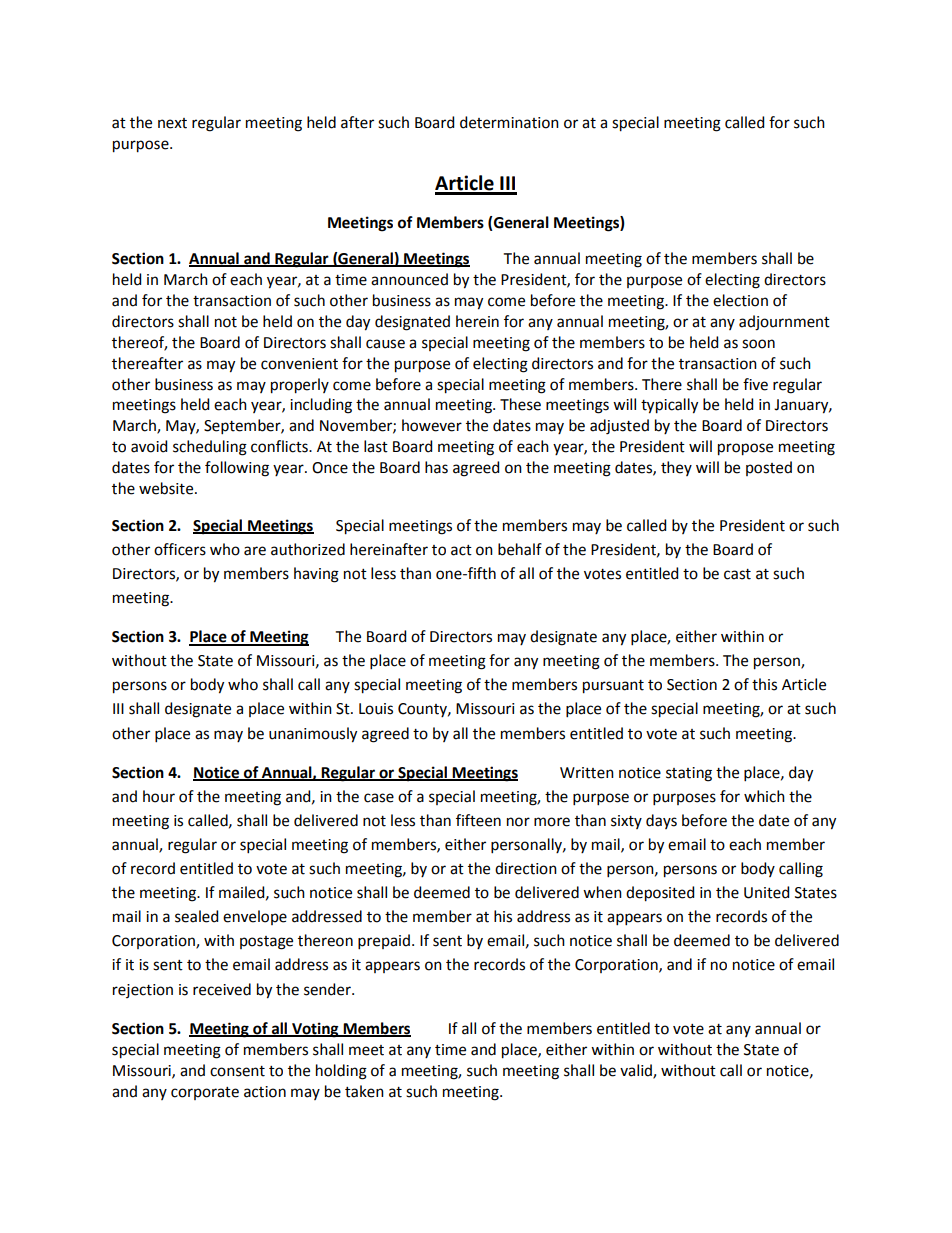 Image resolution: width=952 pixels, height=1233 pixels. Describe the element at coordinates (740, 300) in the screenshot. I see `election` at that location.
